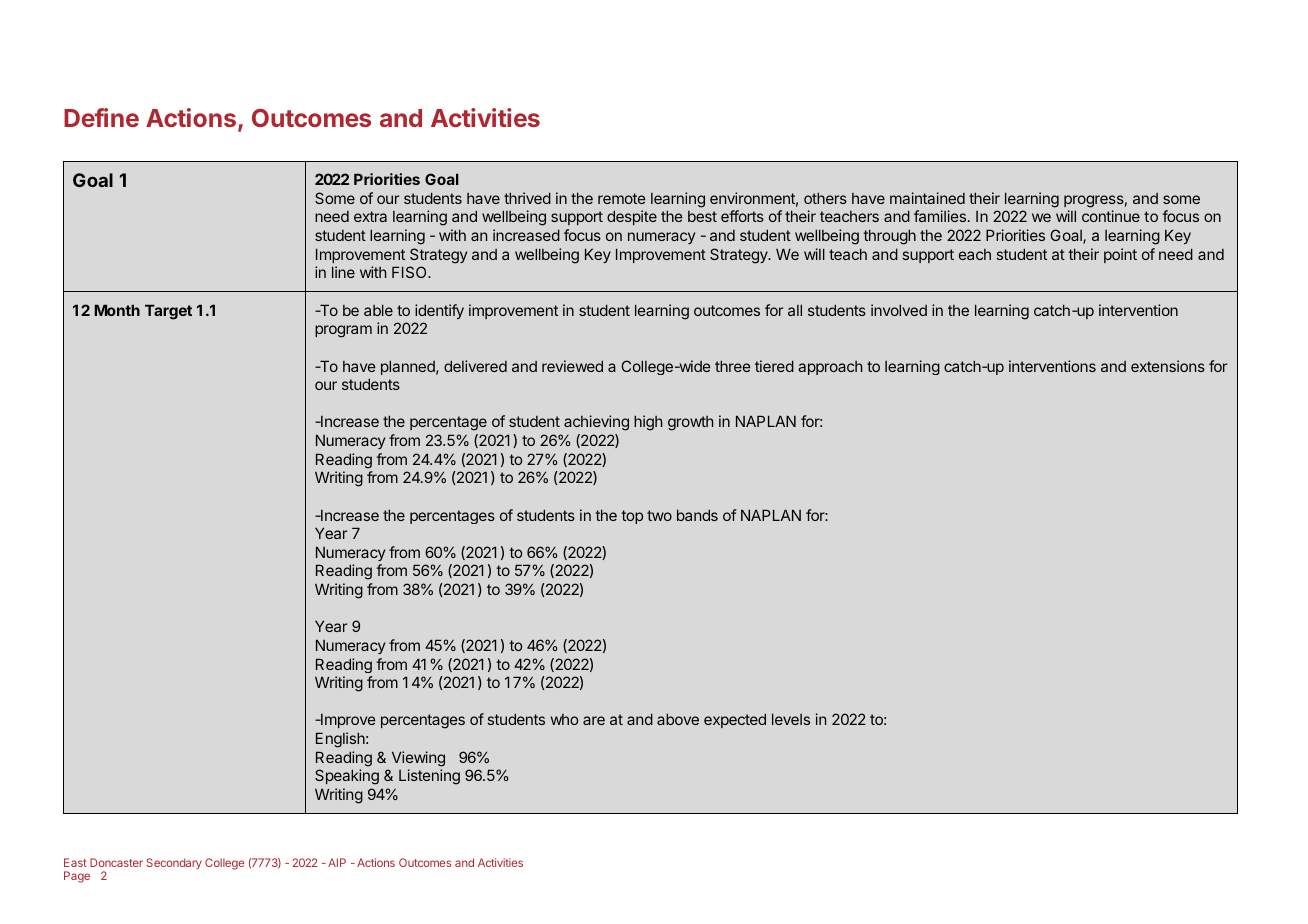 The height and width of the image is (924, 1308). Describe the element at coordinates (632, 517) in the image. I see `top` at that location.
